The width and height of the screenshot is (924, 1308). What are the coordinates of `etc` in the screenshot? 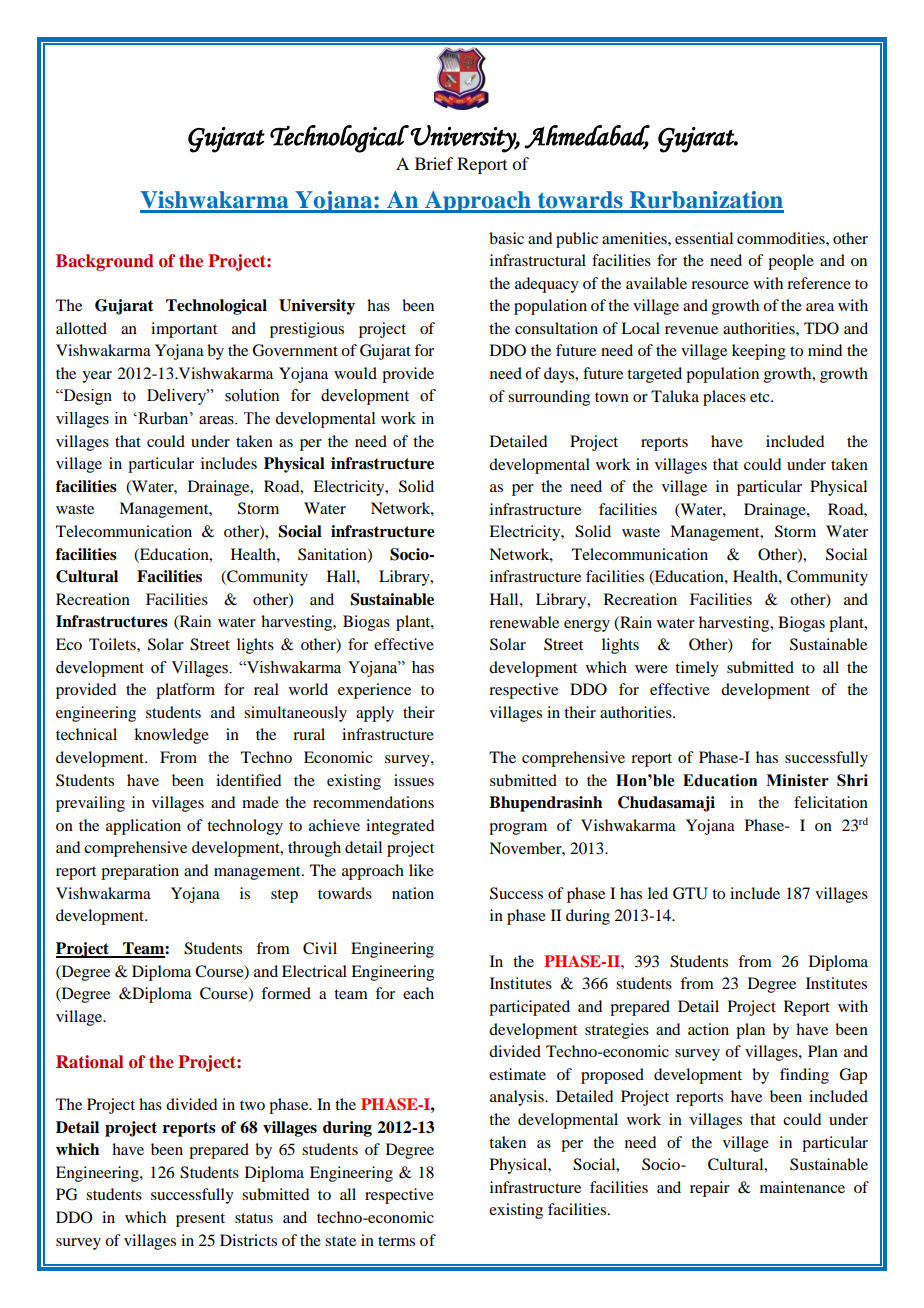 It's located at (761, 397).
